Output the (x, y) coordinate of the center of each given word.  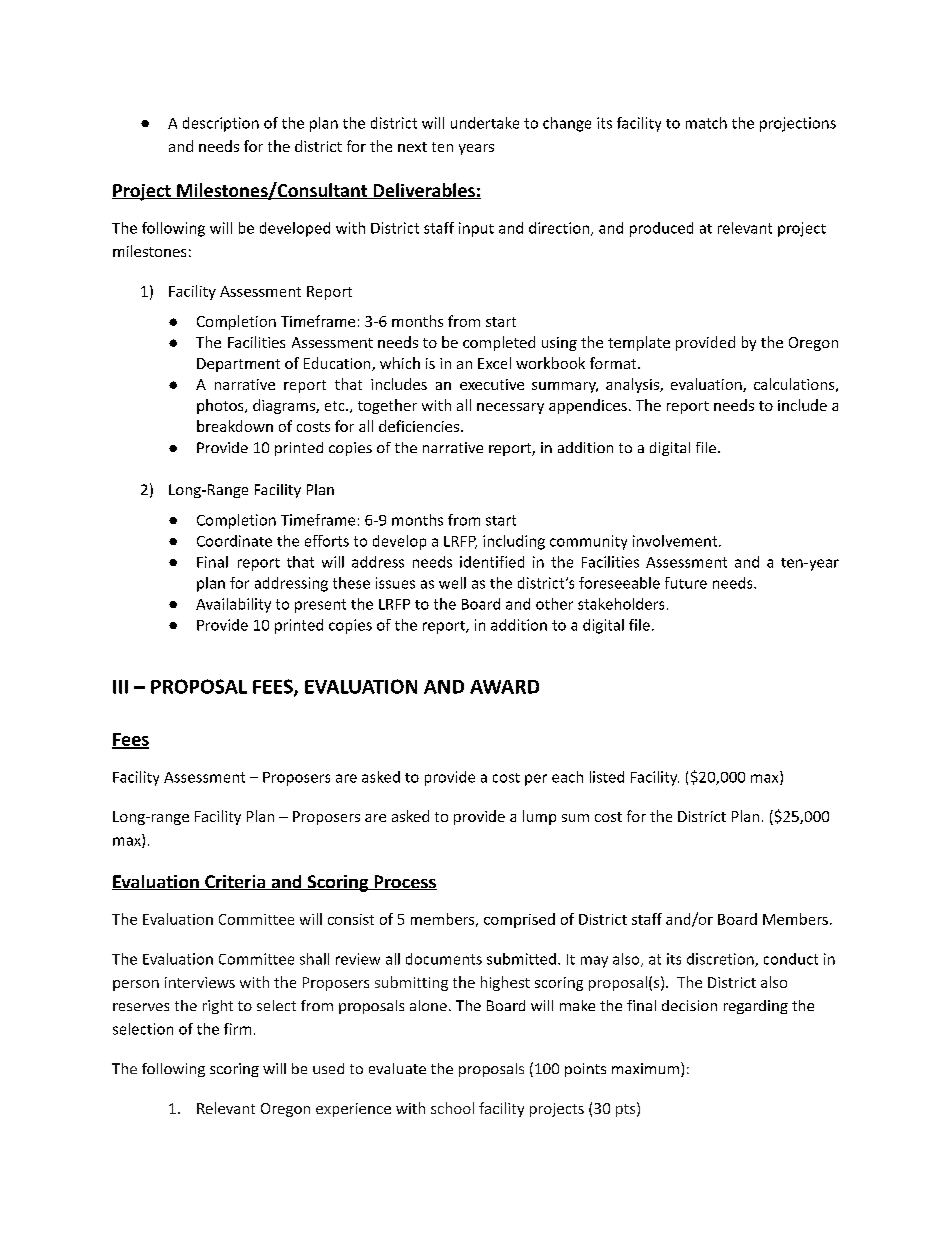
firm (237, 1029)
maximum (645, 1068)
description (221, 124)
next (412, 147)
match (706, 123)
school (452, 1108)
